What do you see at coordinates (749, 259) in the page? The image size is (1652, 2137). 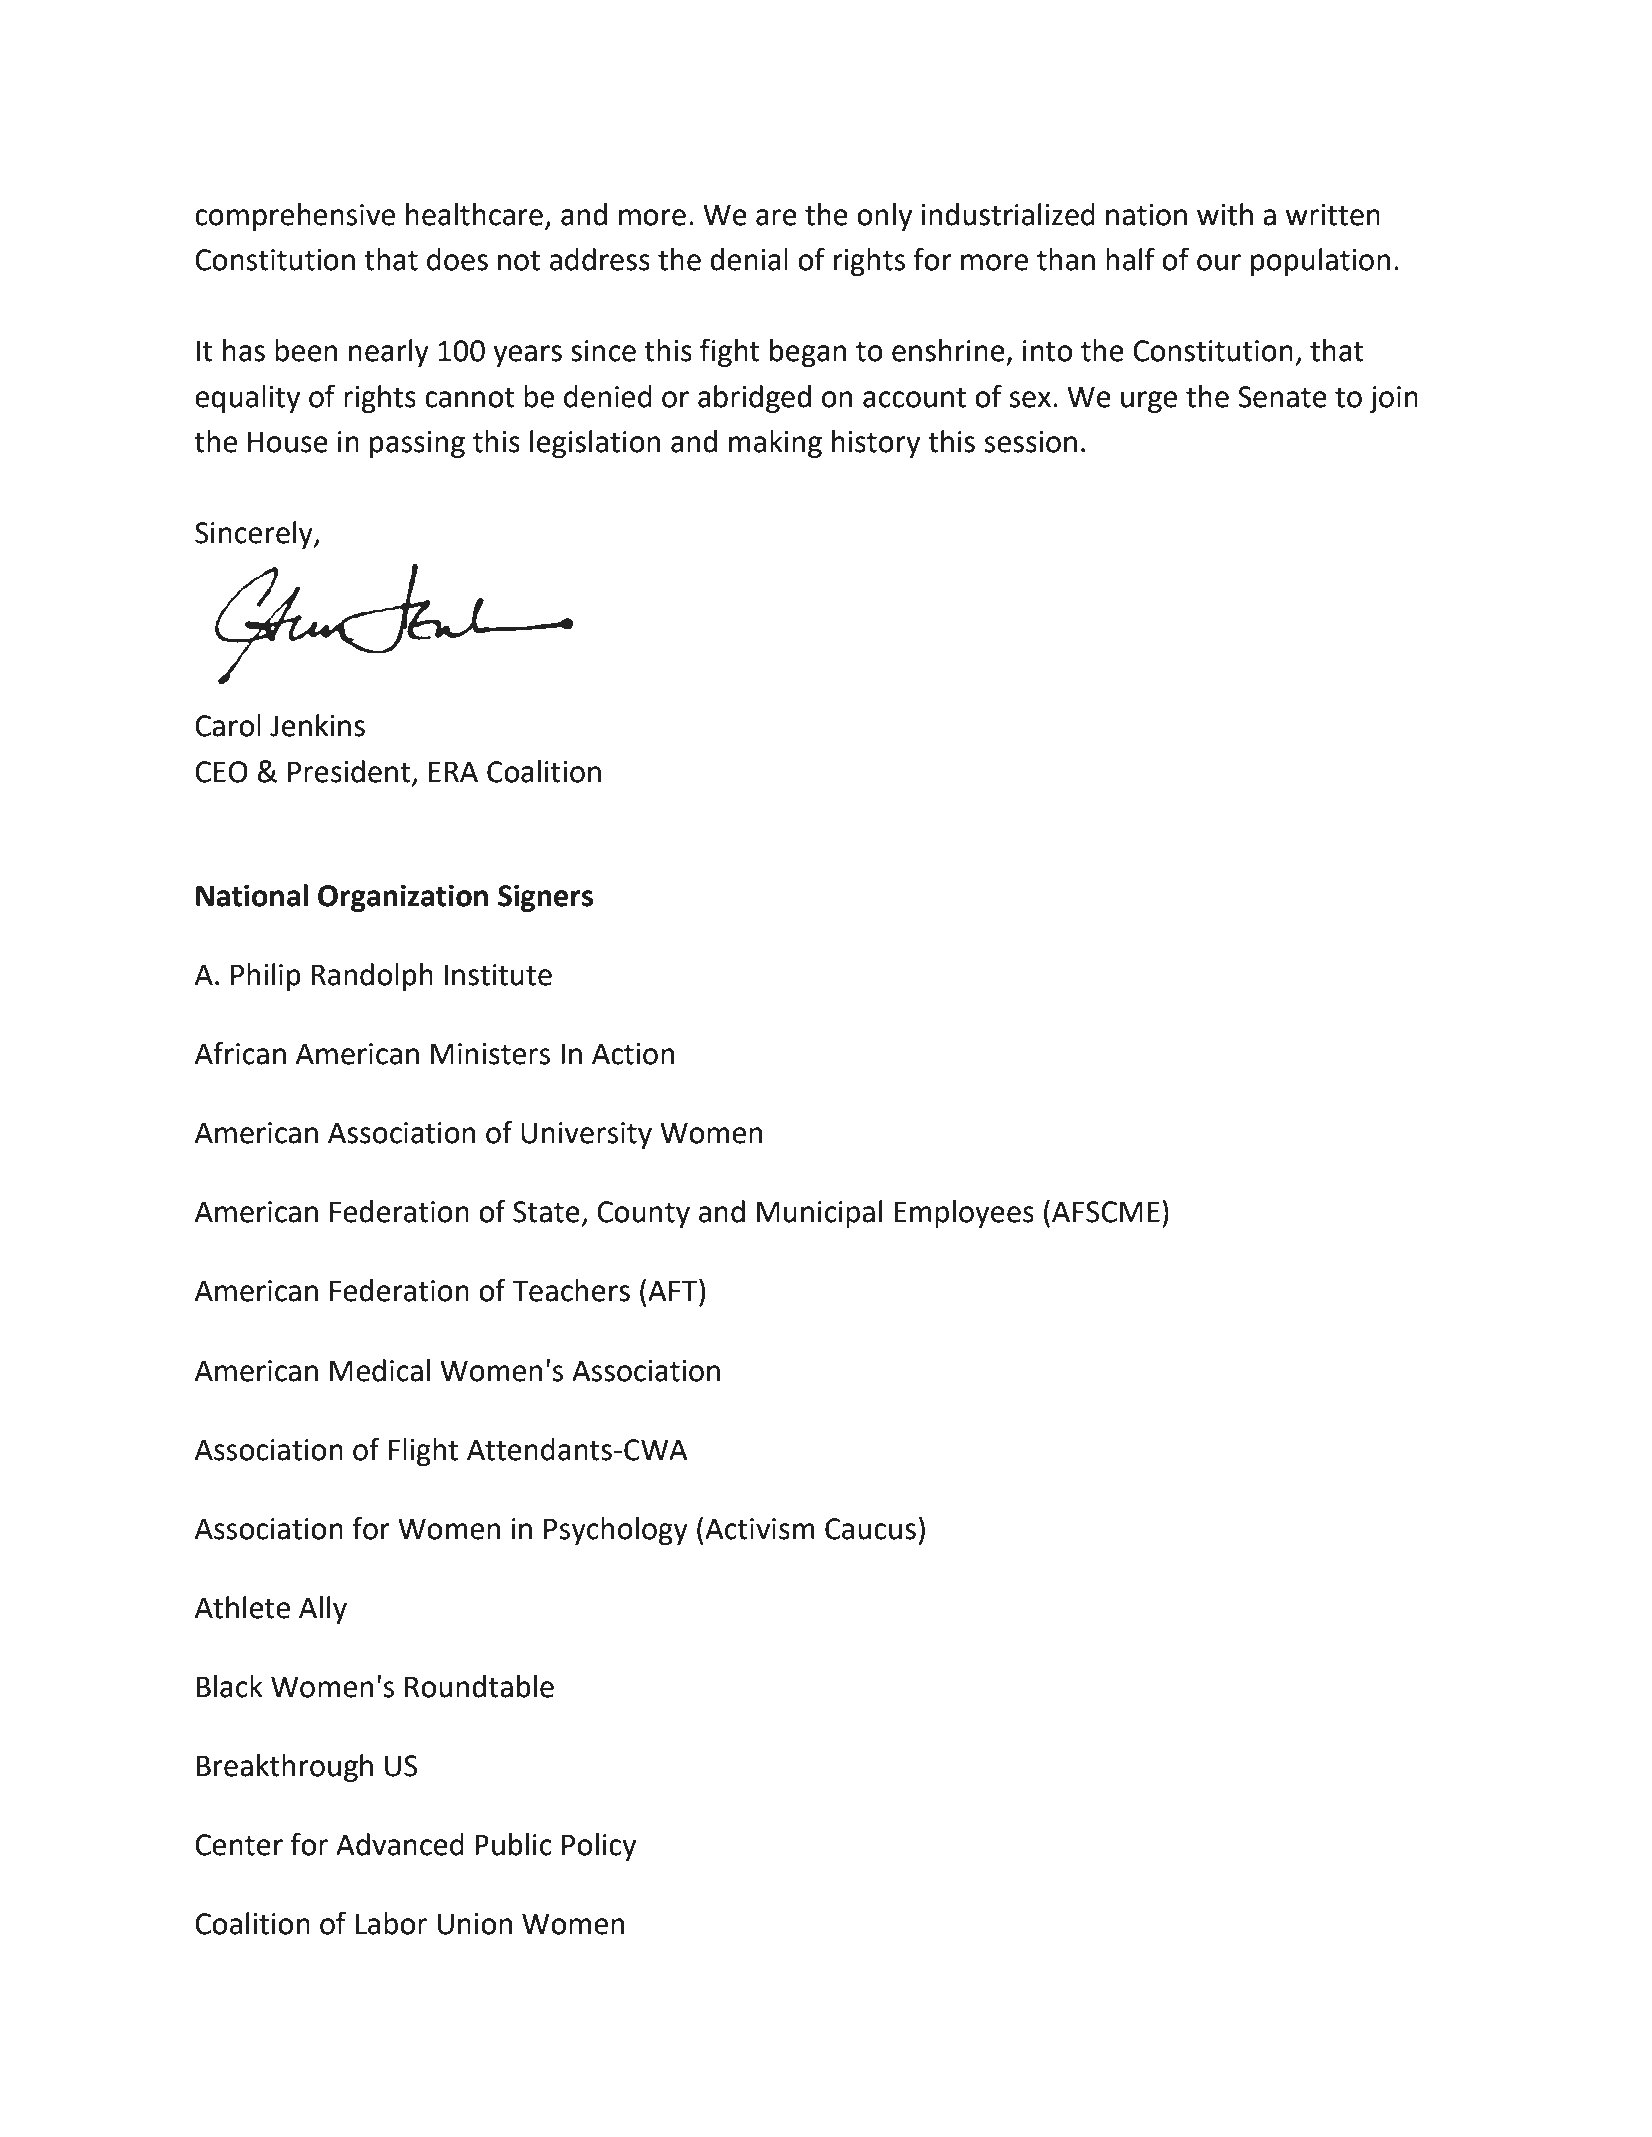 I see `denial` at bounding box center [749, 259].
